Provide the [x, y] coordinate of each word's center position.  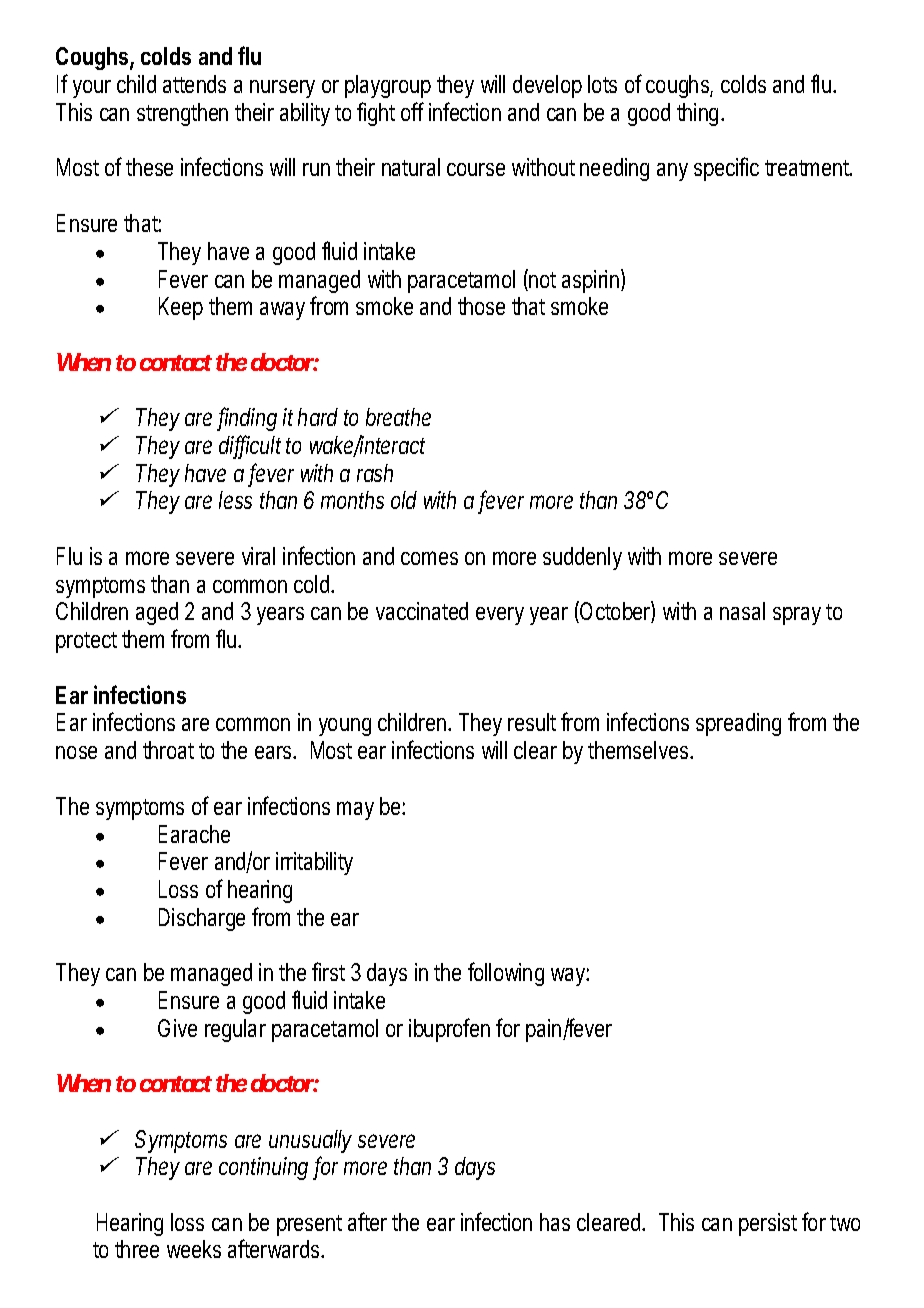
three [137, 1249]
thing [700, 114]
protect [86, 642]
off [412, 111]
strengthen [182, 114]
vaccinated [422, 611]
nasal [742, 611]
